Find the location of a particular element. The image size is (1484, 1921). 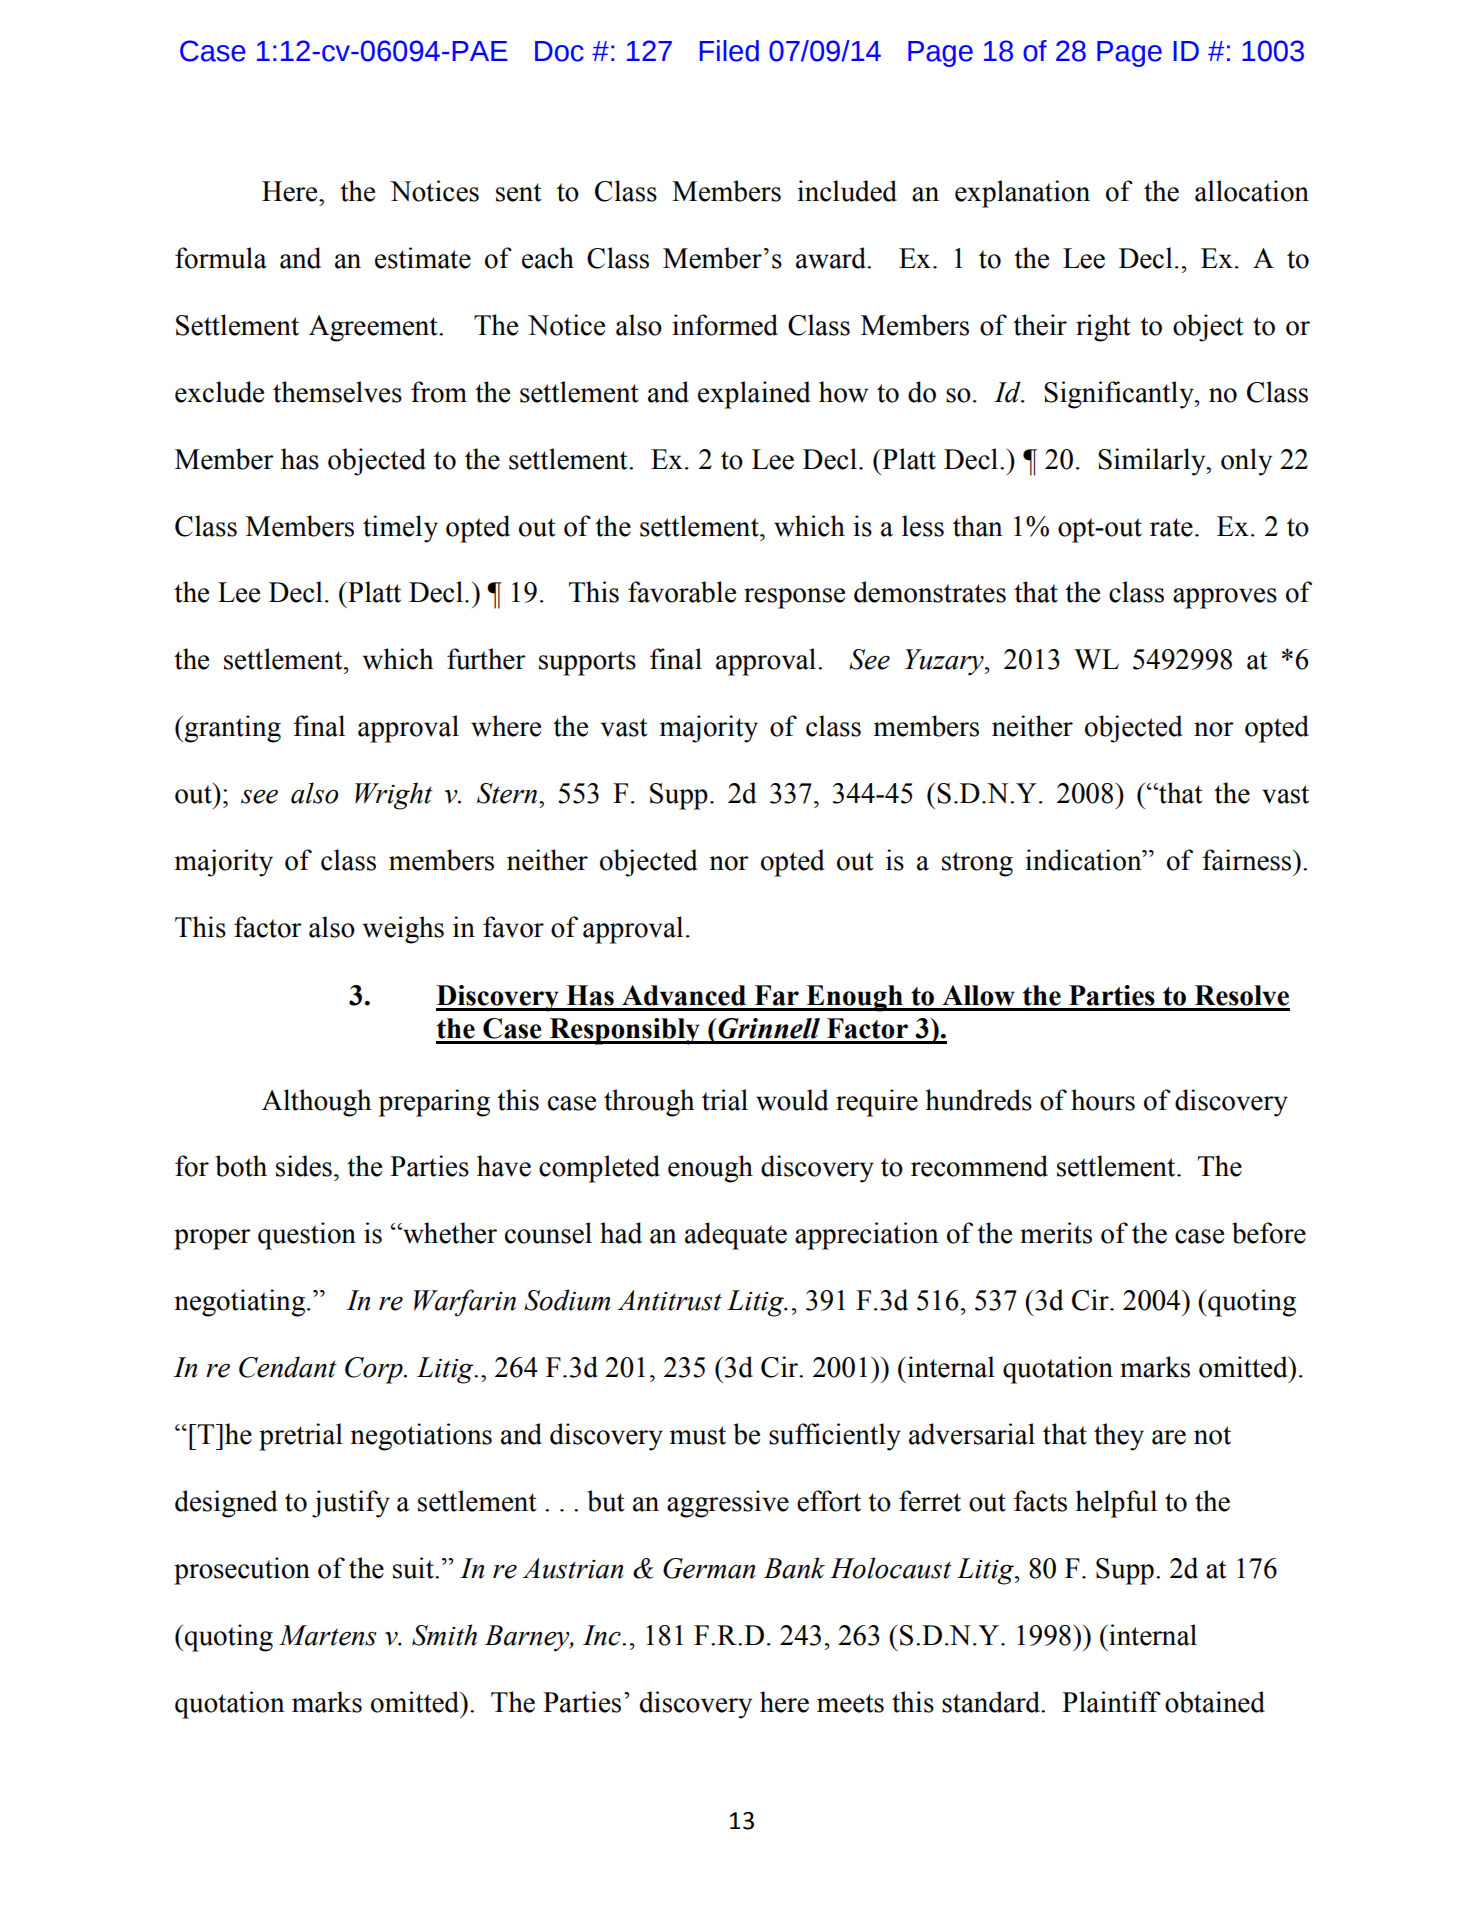

sent is located at coordinates (519, 192).
